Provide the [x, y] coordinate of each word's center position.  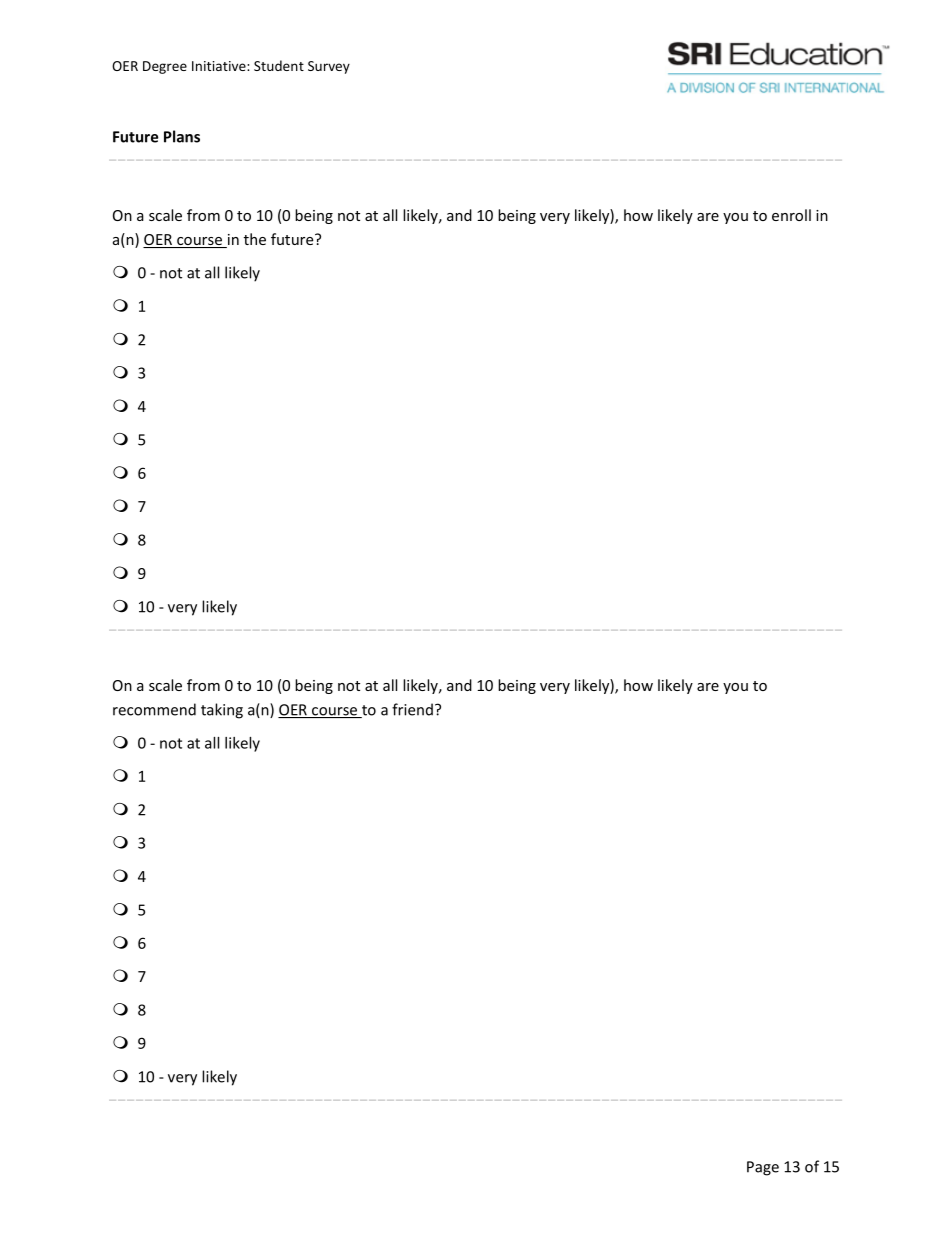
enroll [791, 215]
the [255, 239]
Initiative [220, 66]
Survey [329, 67]
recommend [154, 709]
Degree [165, 67]
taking [222, 711]
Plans [182, 136]
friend [412, 709]
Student [279, 65]
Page [763, 1168]
